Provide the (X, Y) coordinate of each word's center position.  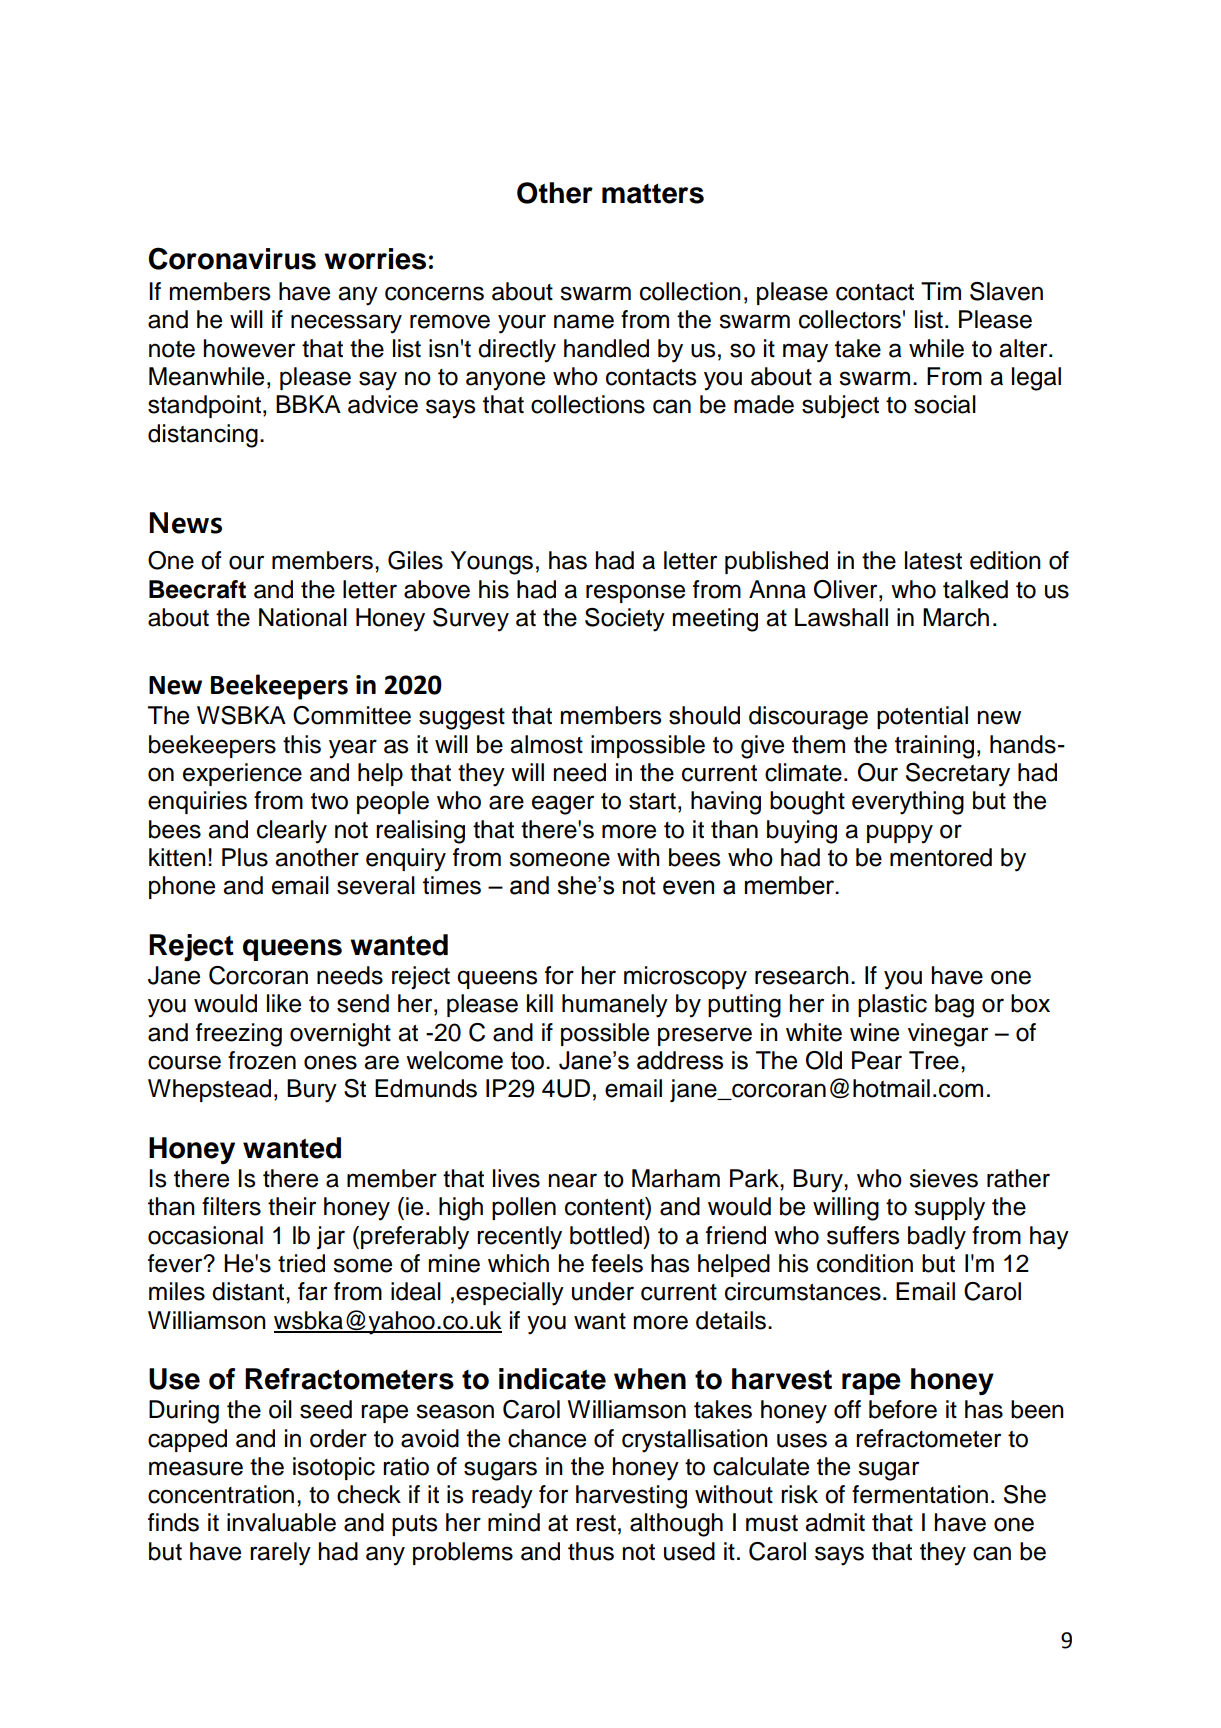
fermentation (920, 1494)
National (303, 617)
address (680, 1060)
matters (653, 194)
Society (625, 620)
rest (596, 1523)
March (956, 617)
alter (1024, 348)
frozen (262, 1060)
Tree (934, 1060)
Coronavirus (232, 258)
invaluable (281, 1522)
